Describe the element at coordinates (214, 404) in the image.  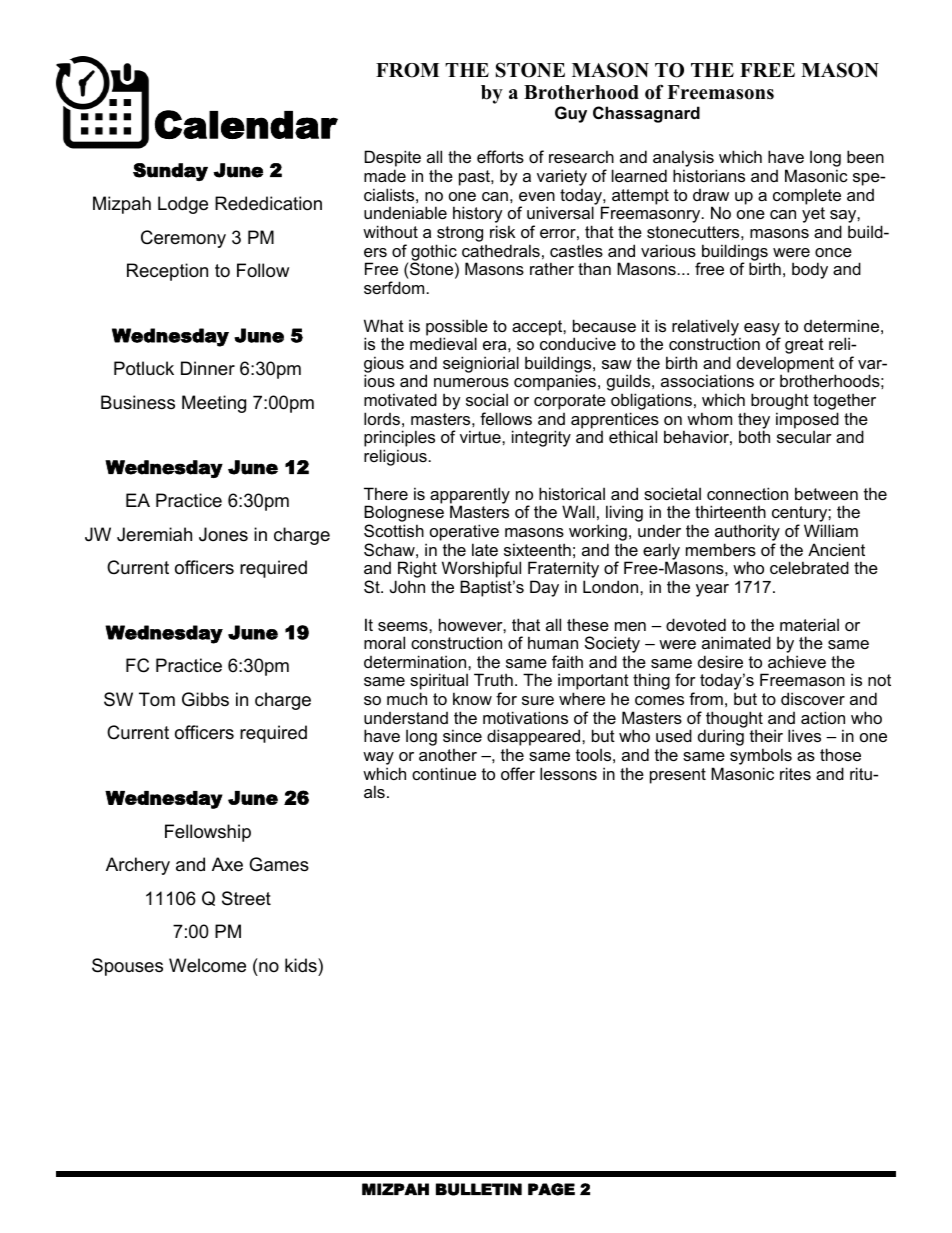
I see `Meeting` at that location.
